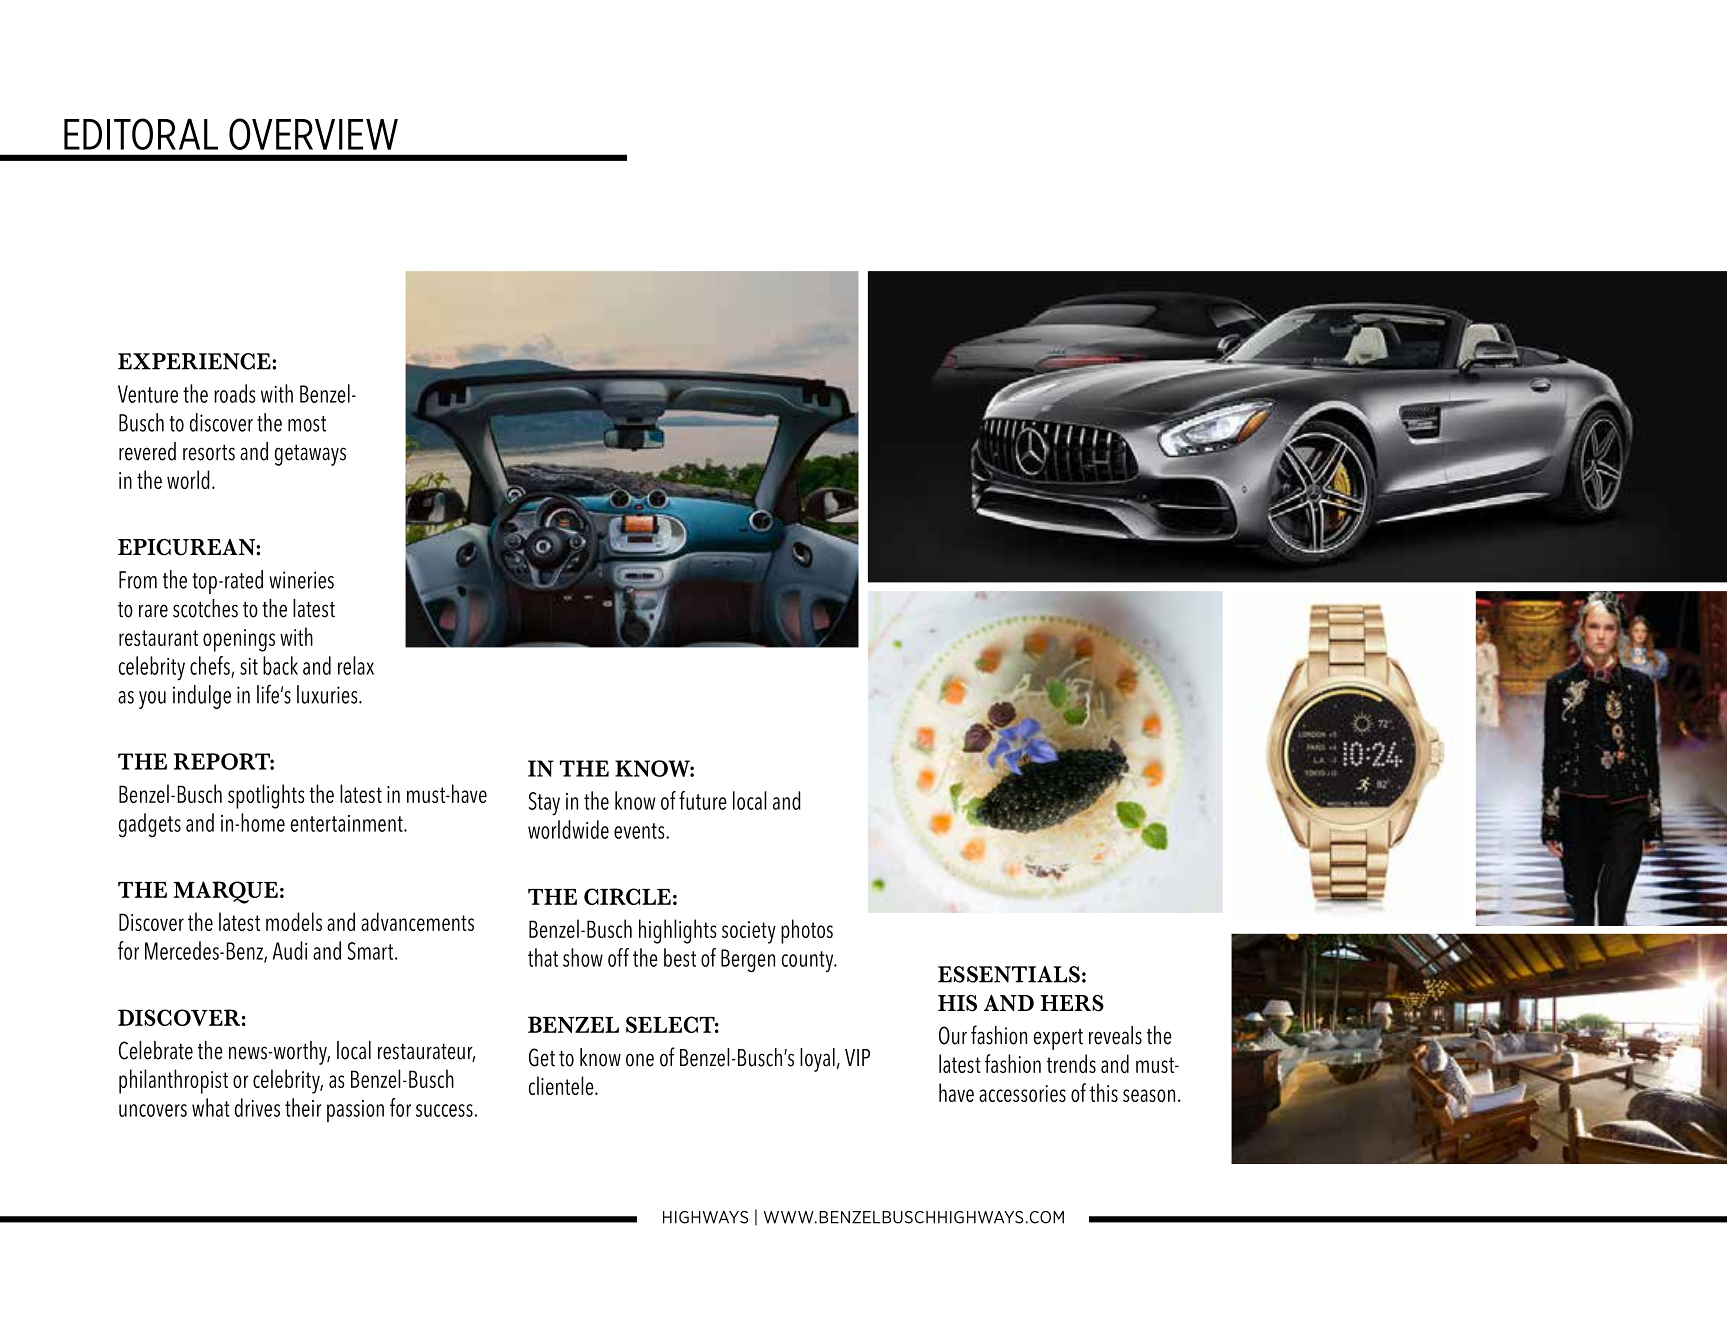 Image resolution: width=1727 pixels, height=1334 pixels. Describe the element at coordinates (627, 896) in the page. I see `CIRCLE` at that location.
